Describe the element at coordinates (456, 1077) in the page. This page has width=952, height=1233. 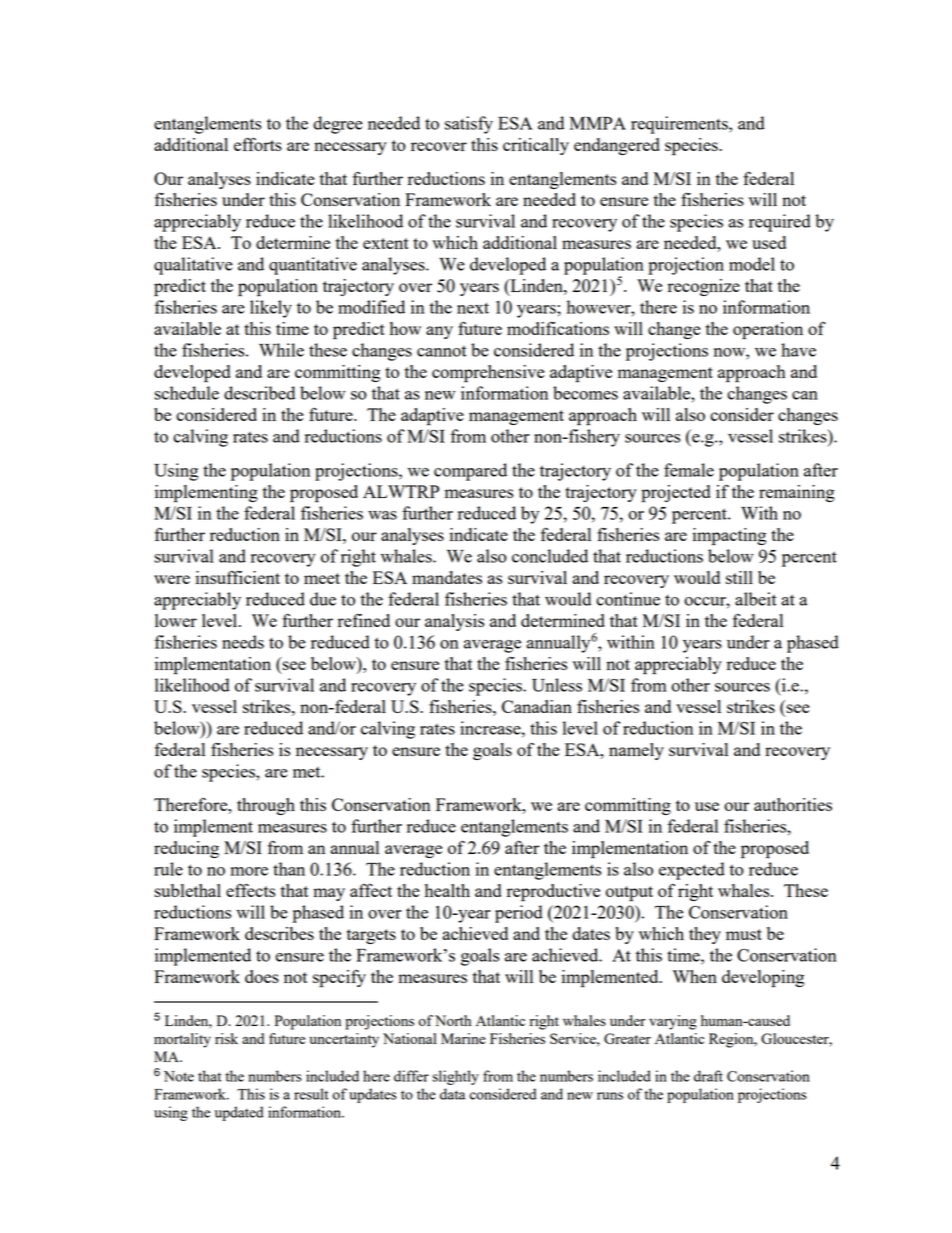
I see `slightly` at that location.
